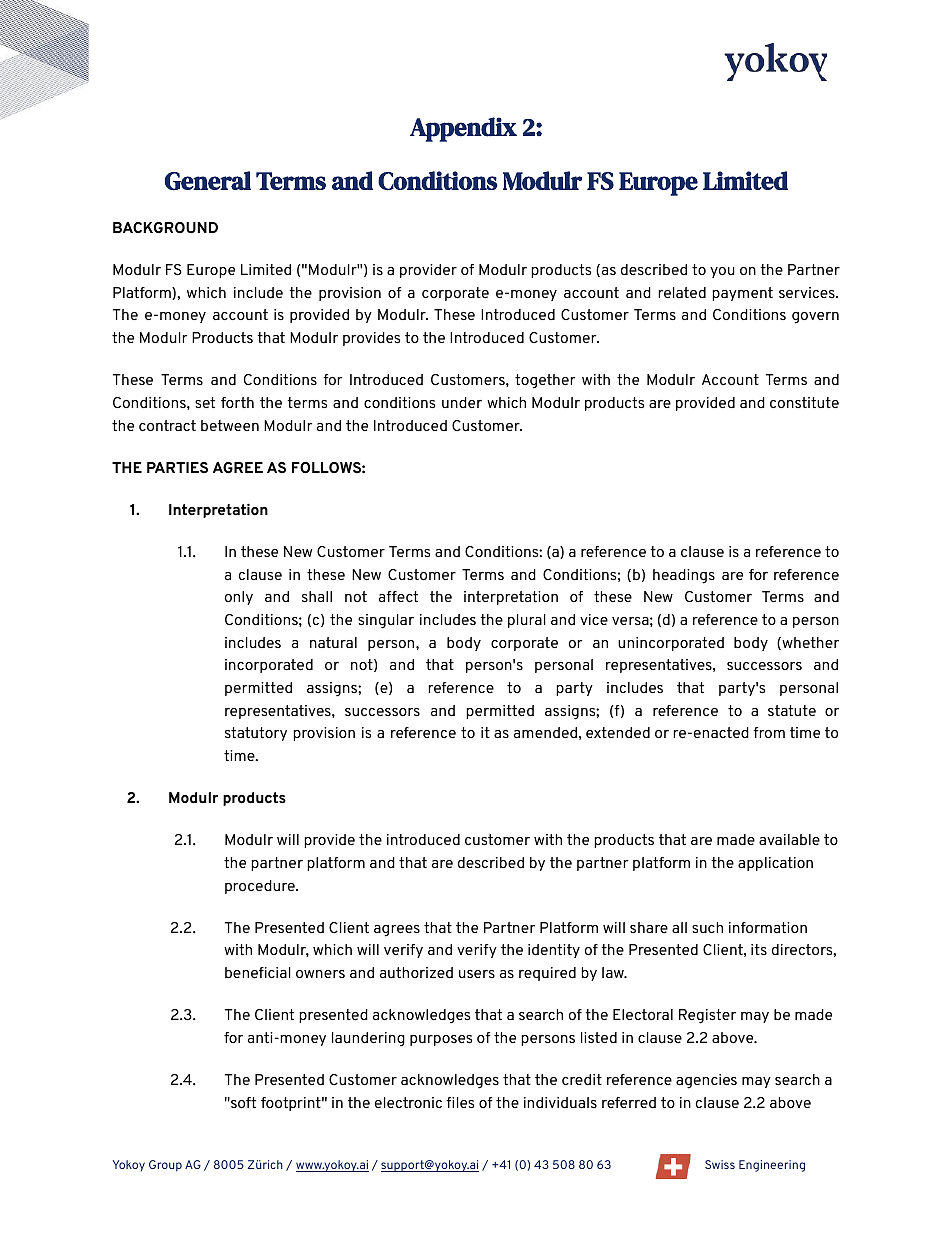 This screenshot has height=1233, width=952. Describe the element at coordinates (165, 1166) in the screenshot. I see `Group` at that location.
